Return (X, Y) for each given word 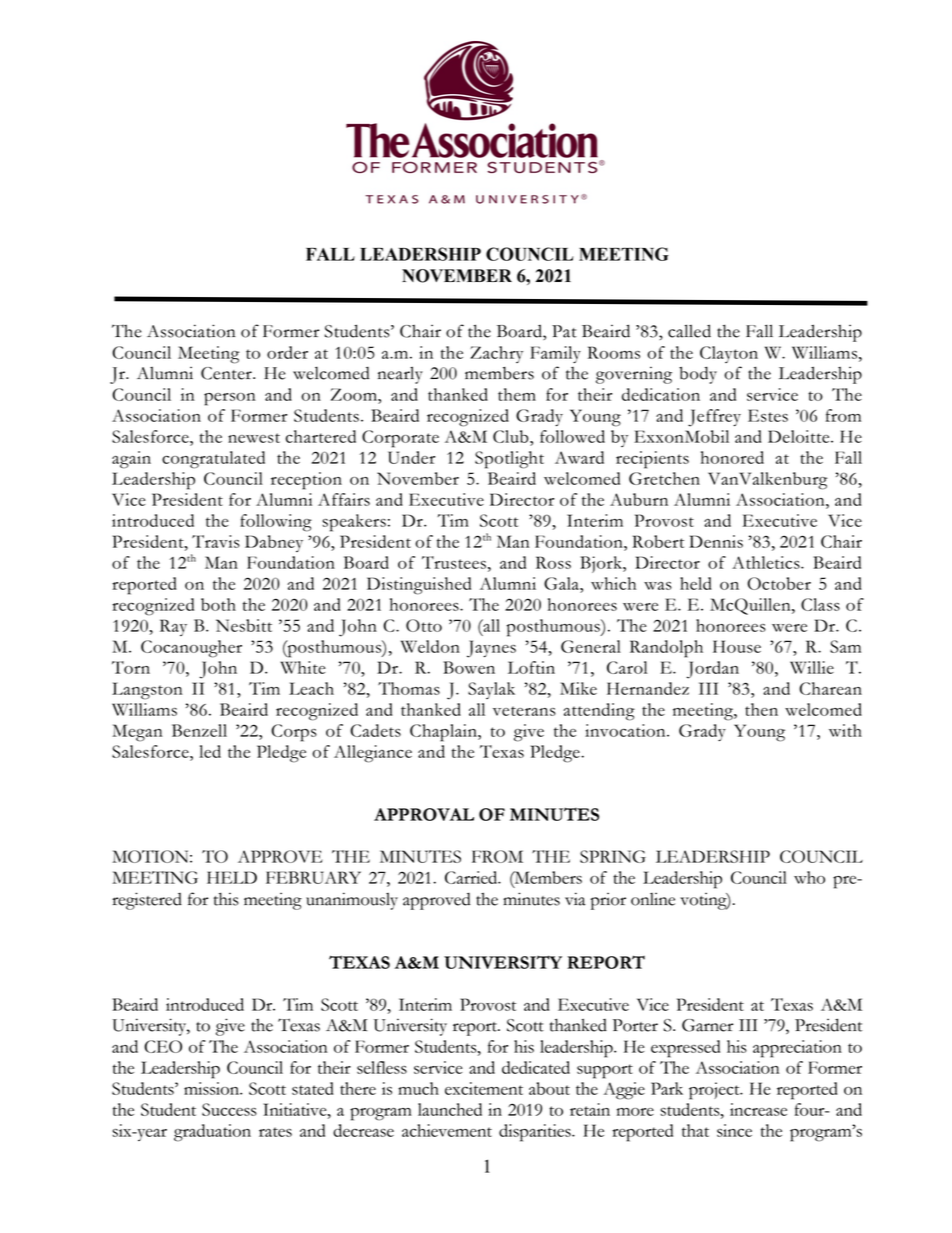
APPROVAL (424, 814)
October (779, 583)
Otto (424, 625)
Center (227, 373)
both (218, 604)
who (809, 877)
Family (555, 354)
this (226, 899)
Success (229, 1109)
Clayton (729, 354)
